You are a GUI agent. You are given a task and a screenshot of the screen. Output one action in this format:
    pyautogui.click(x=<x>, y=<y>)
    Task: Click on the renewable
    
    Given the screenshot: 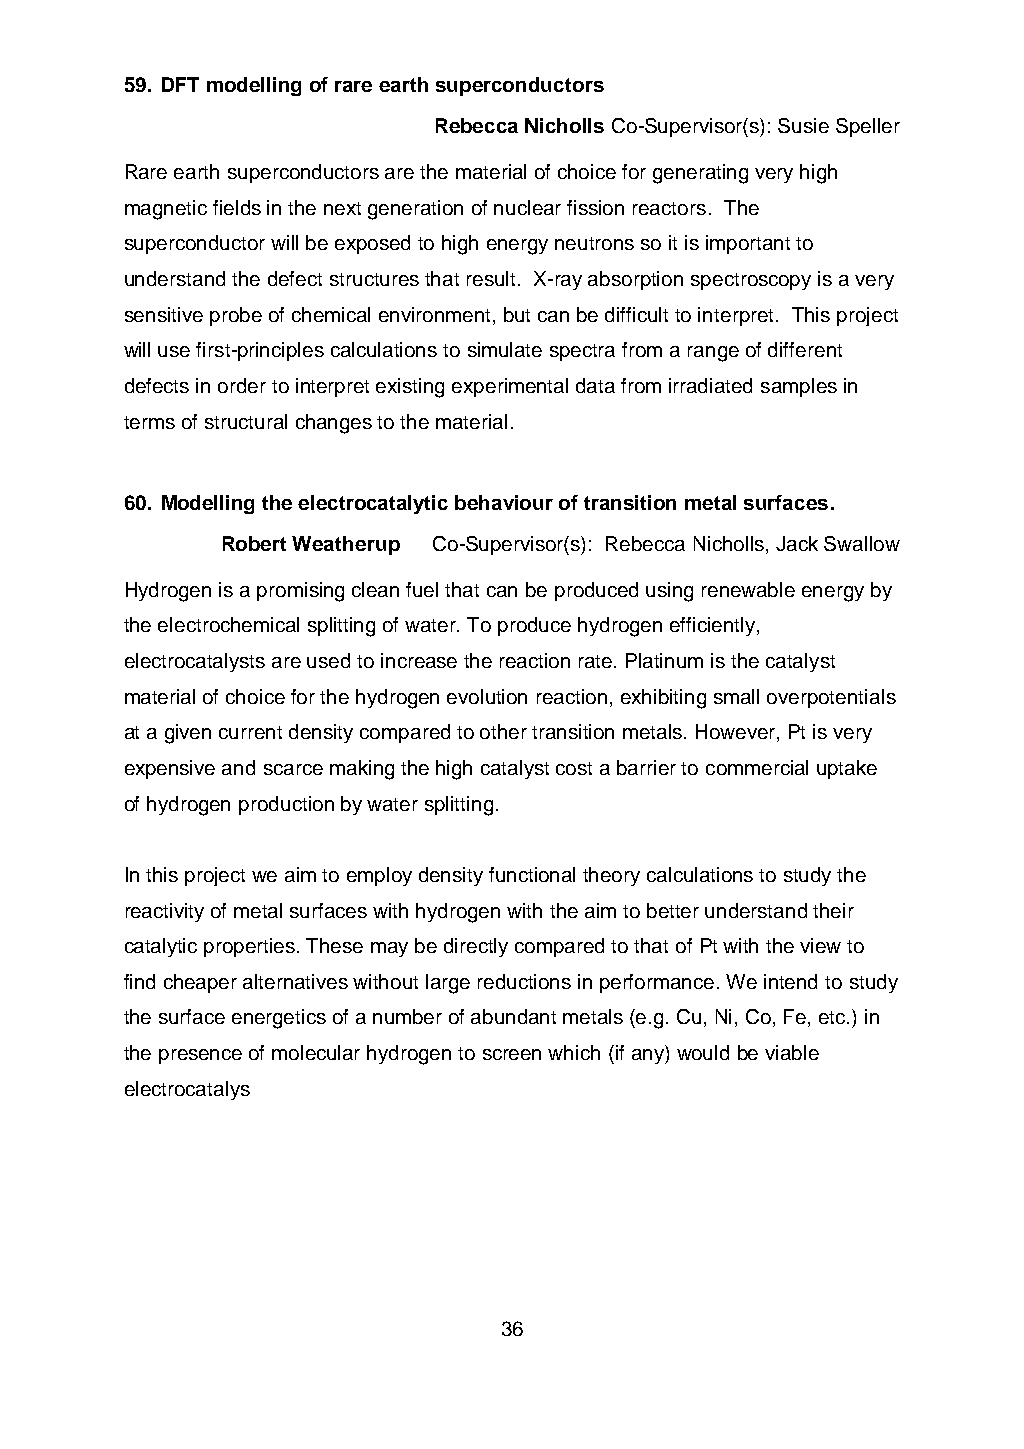 What is the action you would take?
    pyautogui.click(x=748, y=589)
